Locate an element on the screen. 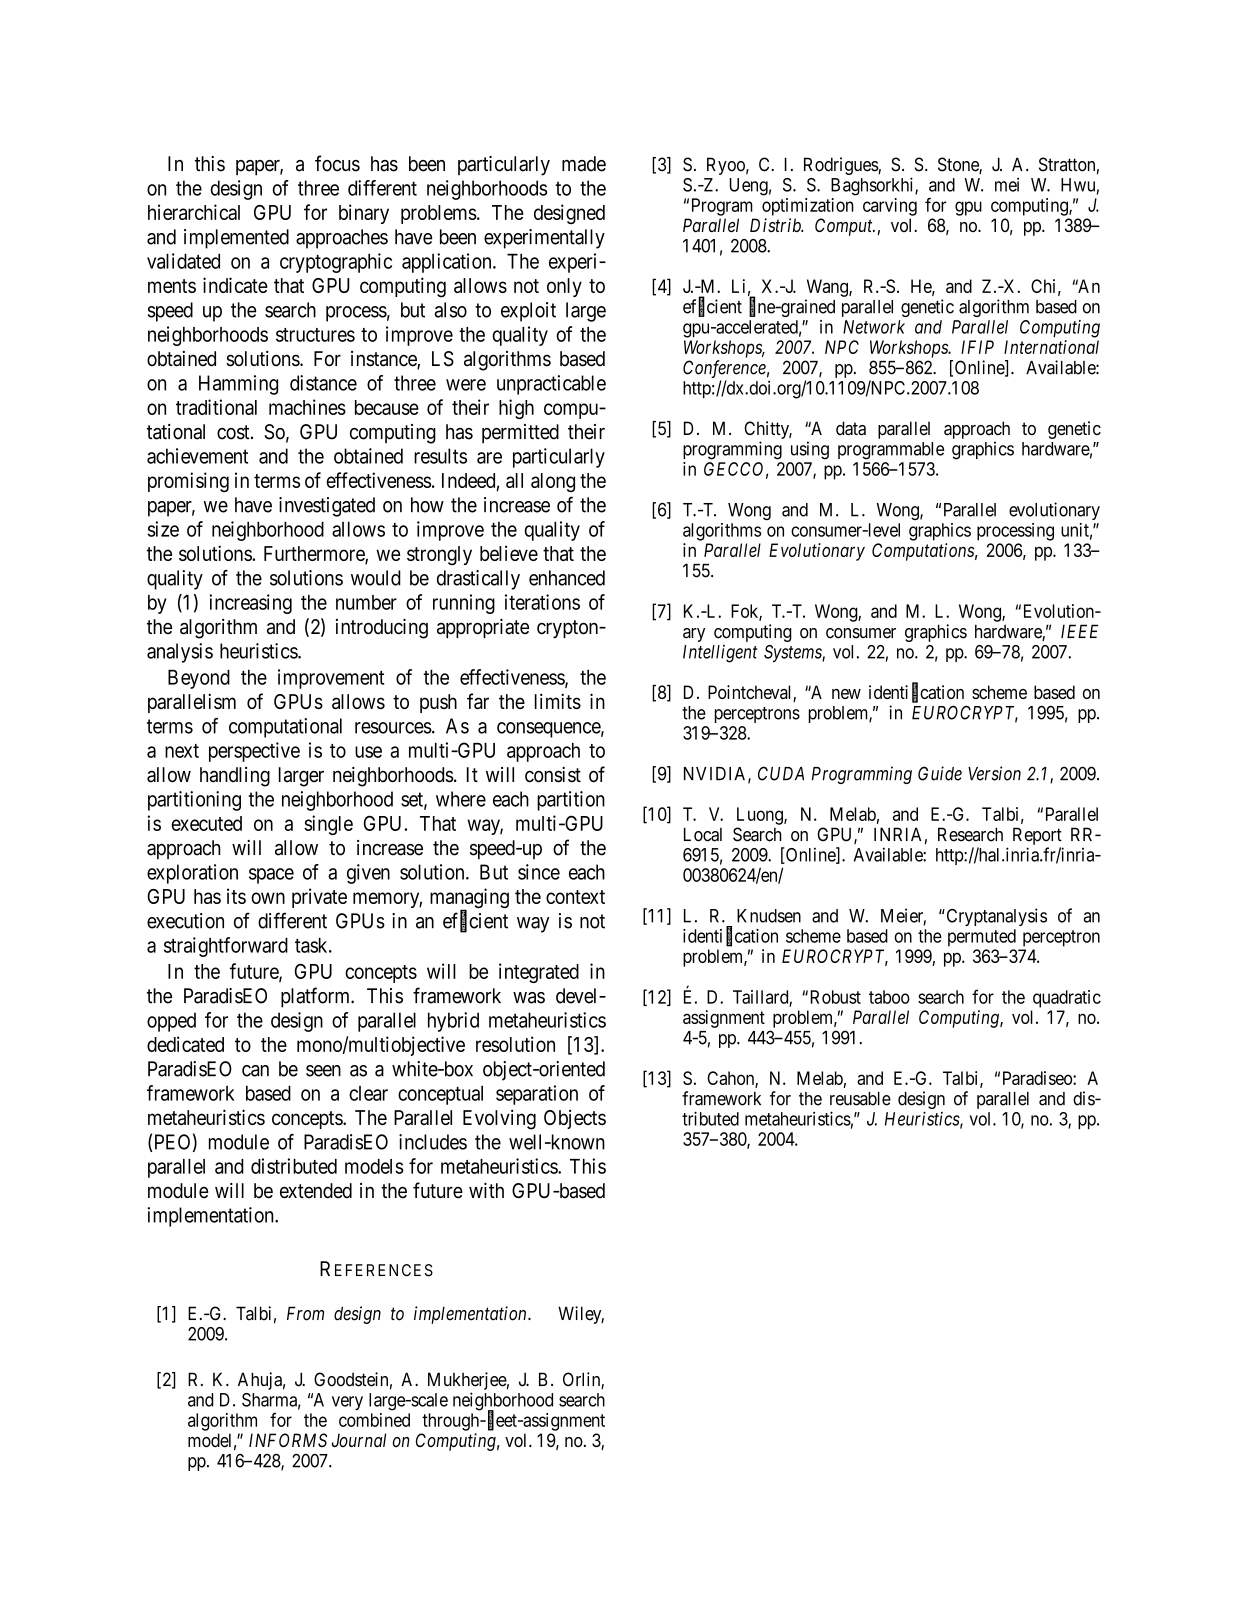 The width and height of the screenshot is (1247, 1614). INFORMS is located at coordinates (288, 1440).
